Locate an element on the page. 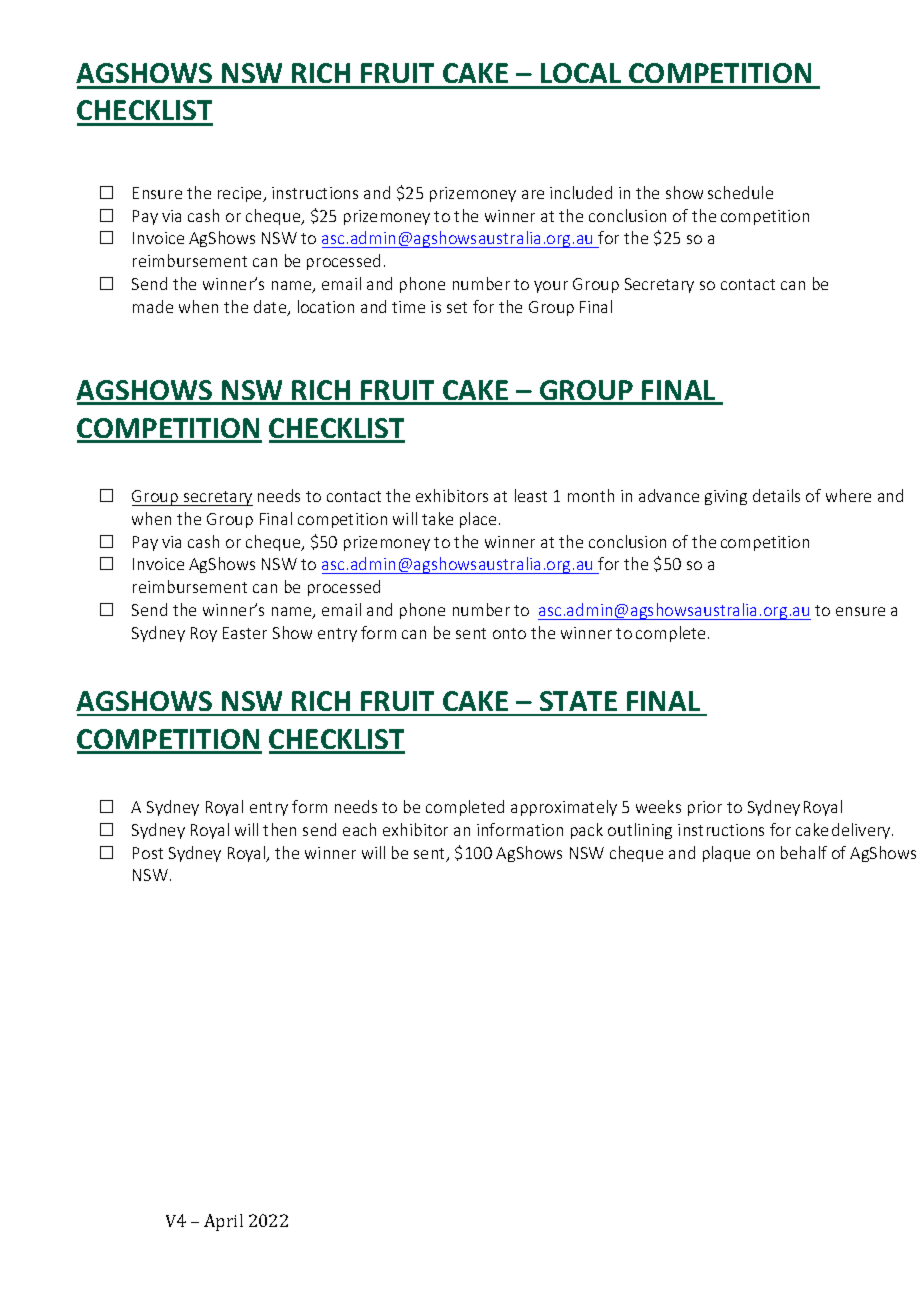 This page has width=924, height=1308. approximately is located at coordinates (564, 808).
